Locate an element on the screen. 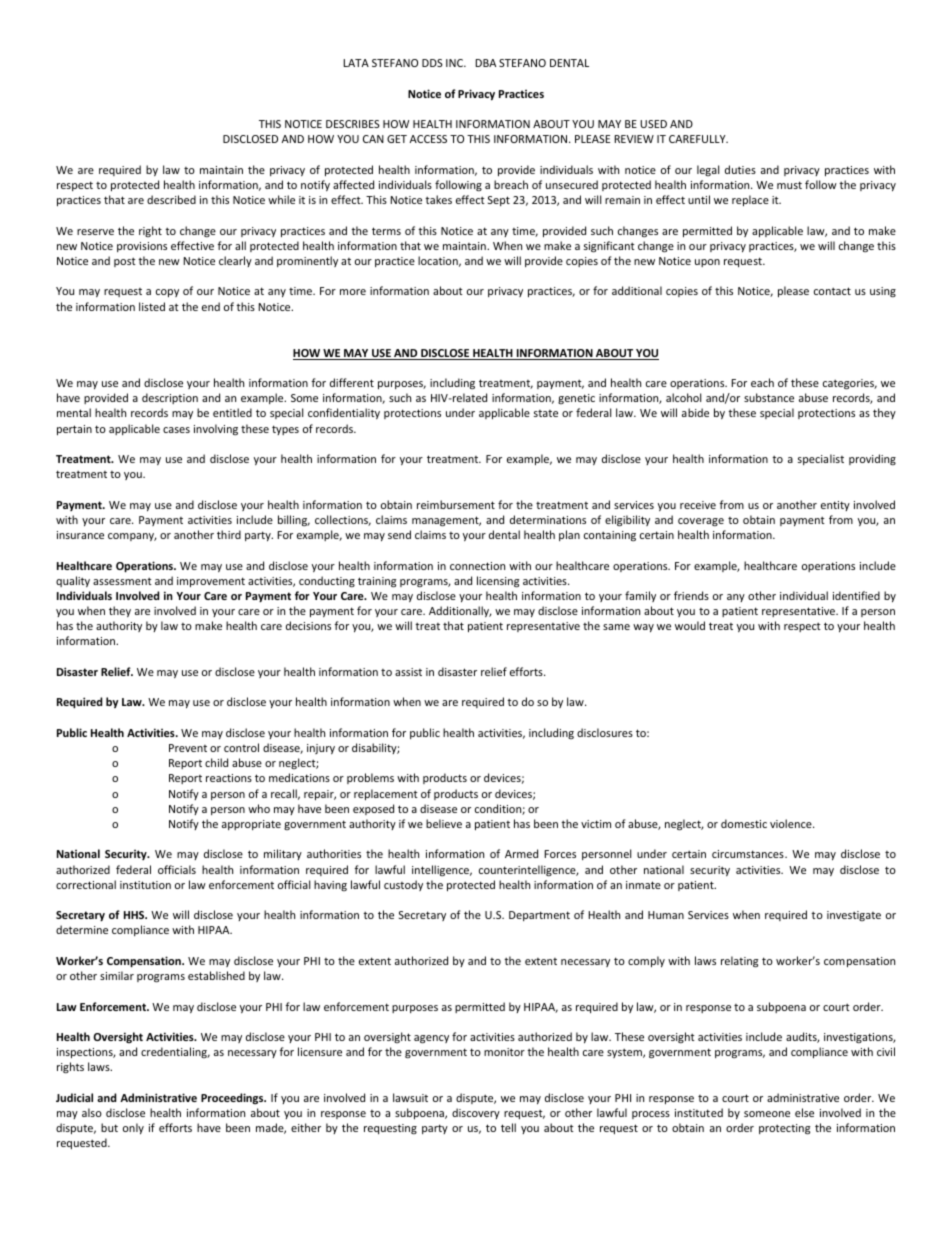 The image size is (952, 1233). duties is located at coordinates (740, 169).
